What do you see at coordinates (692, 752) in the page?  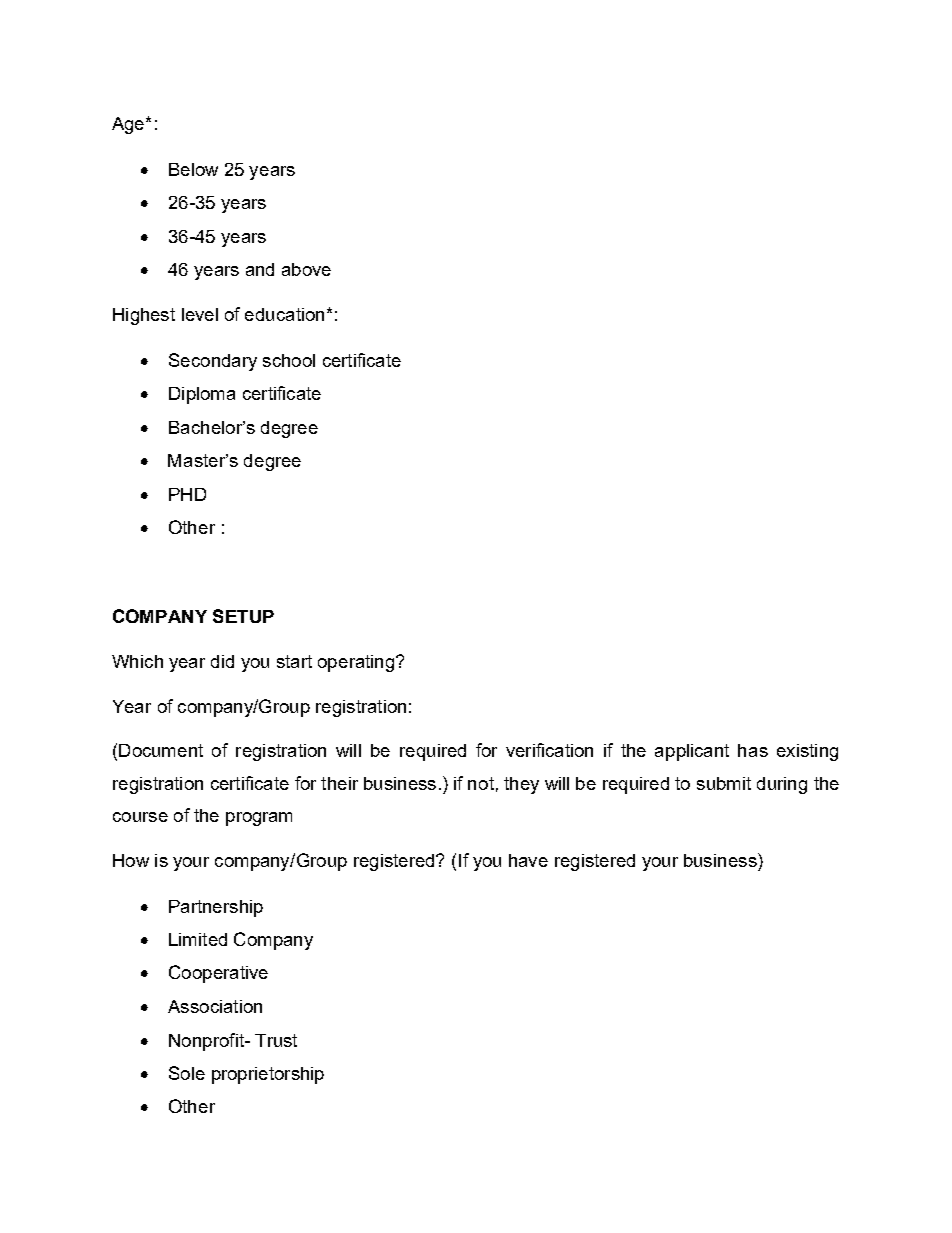 I see `applicant` at bounding box center [692, 752].
